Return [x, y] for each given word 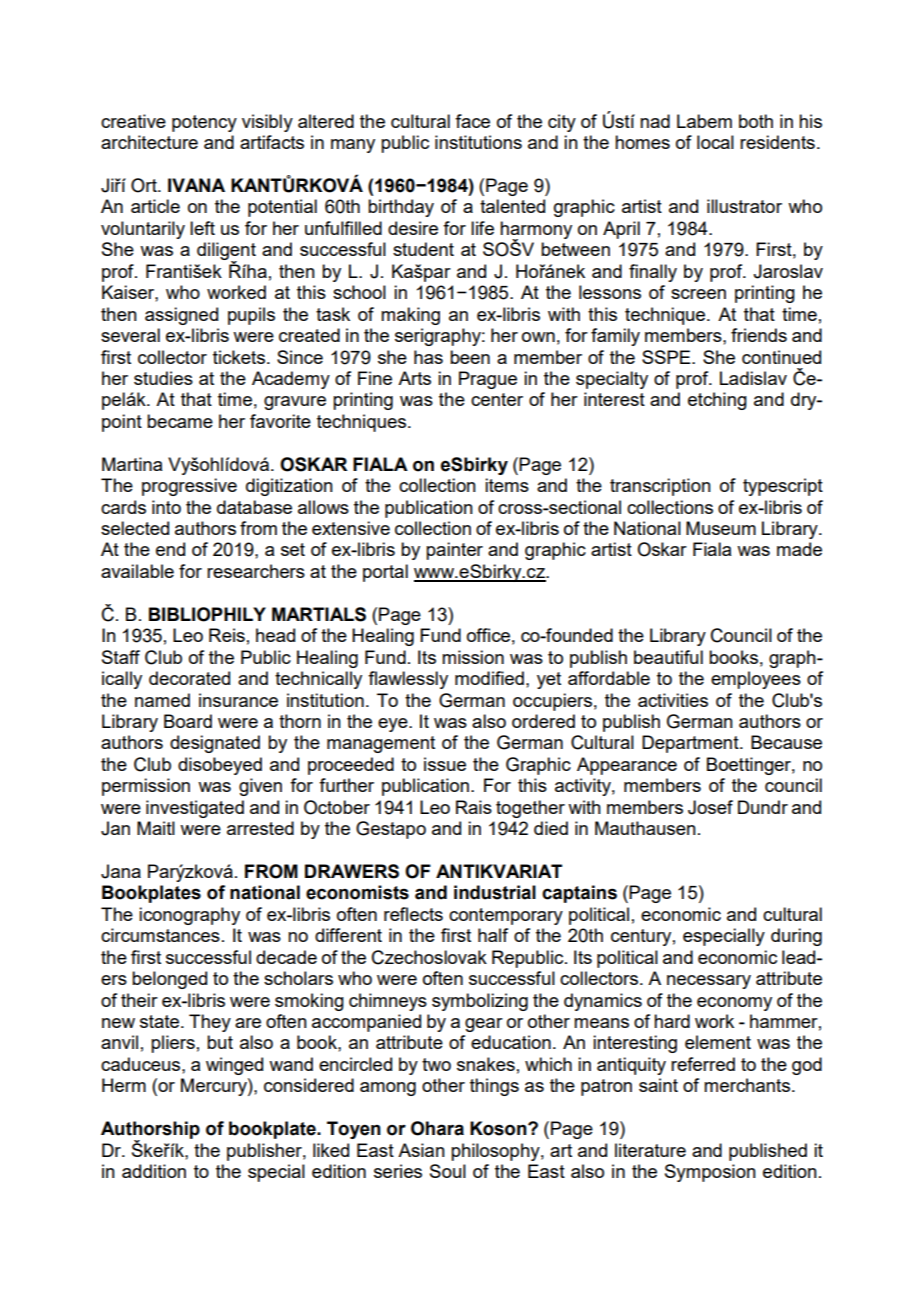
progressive [189, 487]
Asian [421, 1150]
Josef [710, 807]
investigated [195, 809]
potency [204, 123]
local [715, 142]
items [507, 485]
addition [154, 1171]
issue [445, 764]
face [472, 121]
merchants [747, 1085]
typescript [783, 487]
